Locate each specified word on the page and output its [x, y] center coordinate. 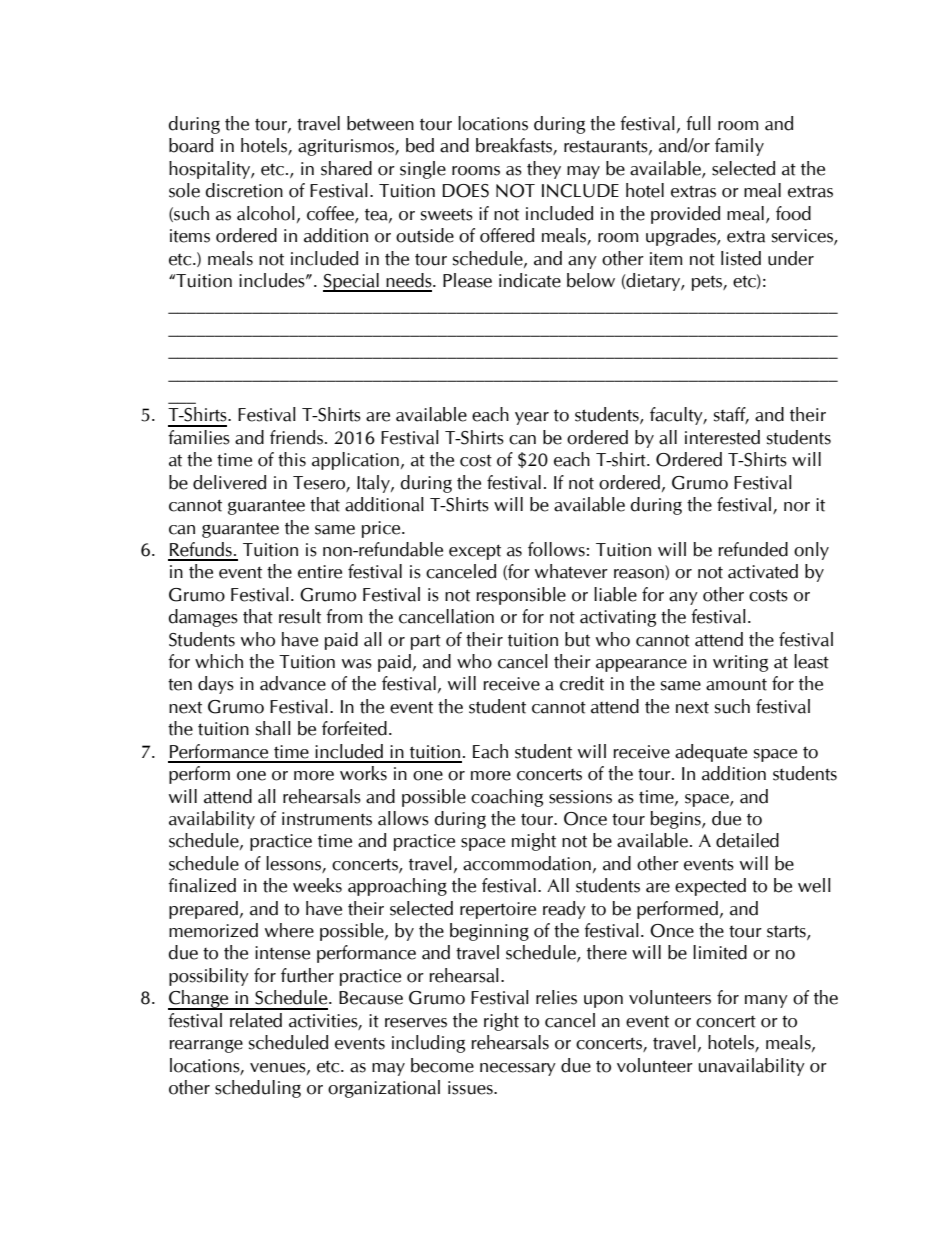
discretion [244, 190]
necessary [518, 1069]
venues [279, 1068]
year [532, 418]
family [739, 147]
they [544, 170]
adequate [711, 753]
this [292, 459]
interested [722, 437]
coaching [507, 798]
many [766, 1001]
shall [273, 728]
